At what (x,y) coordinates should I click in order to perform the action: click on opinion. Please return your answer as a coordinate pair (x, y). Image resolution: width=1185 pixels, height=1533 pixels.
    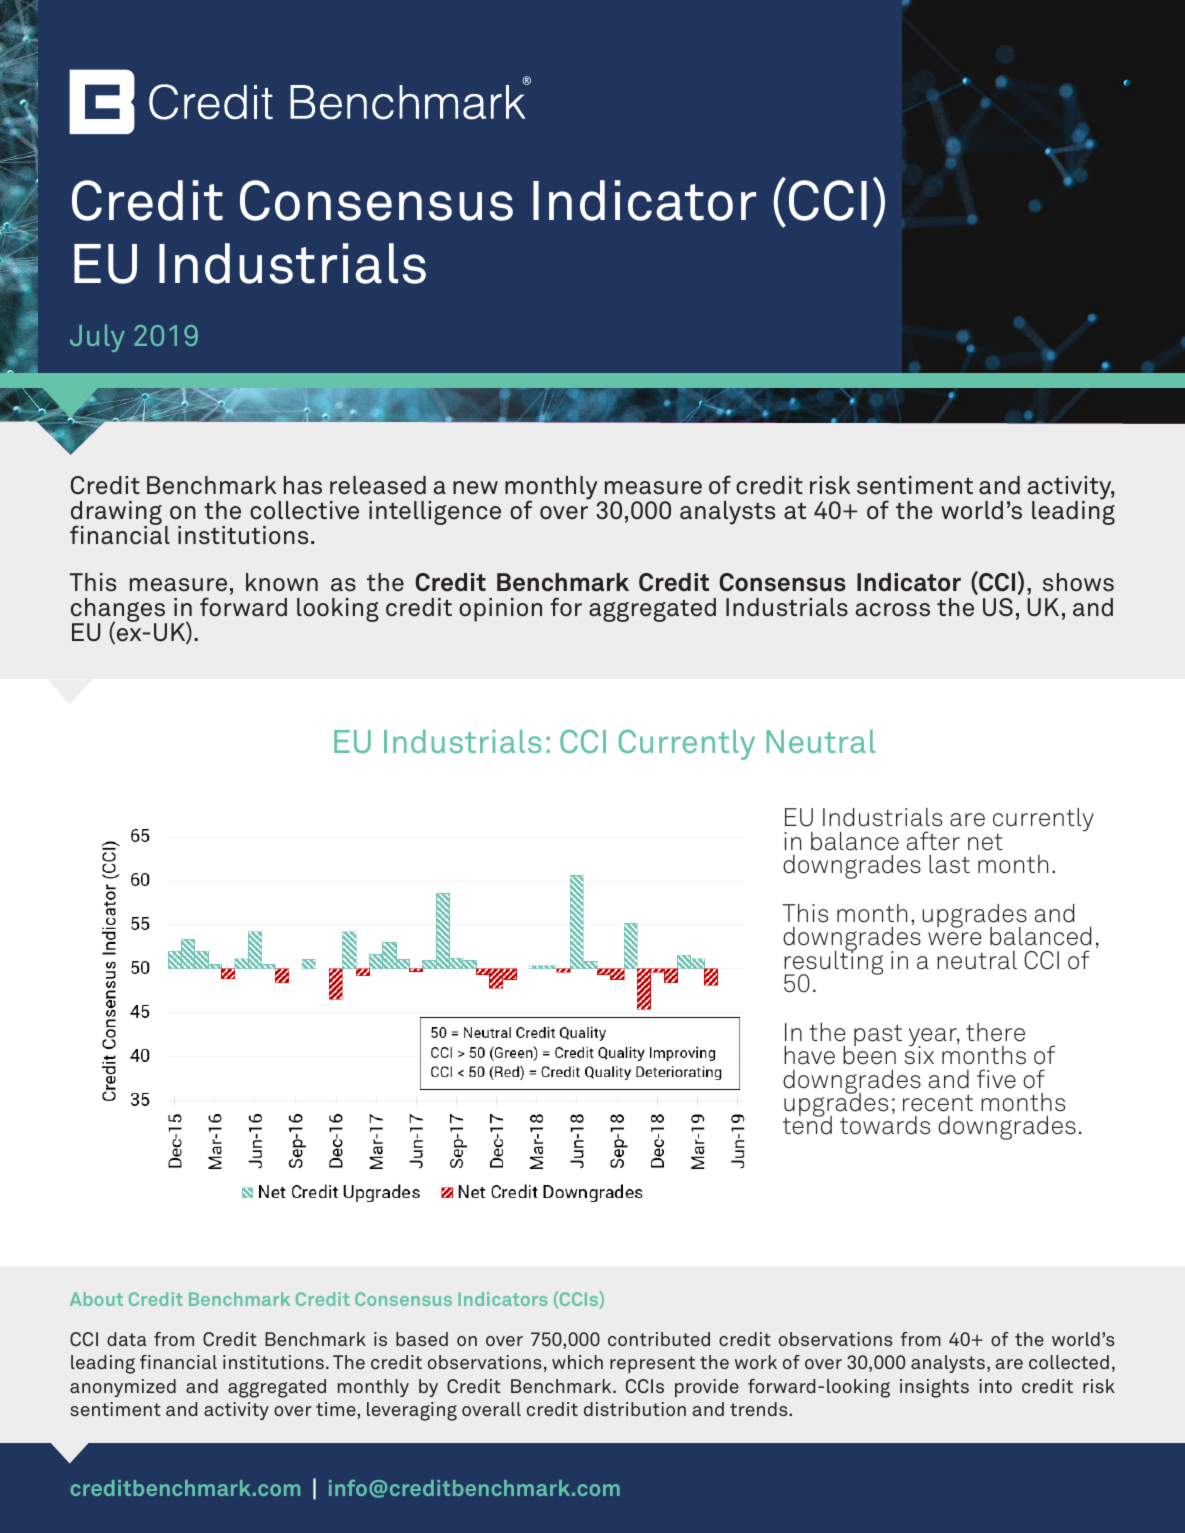
    Looking at the image, I should click on (500, 610).
